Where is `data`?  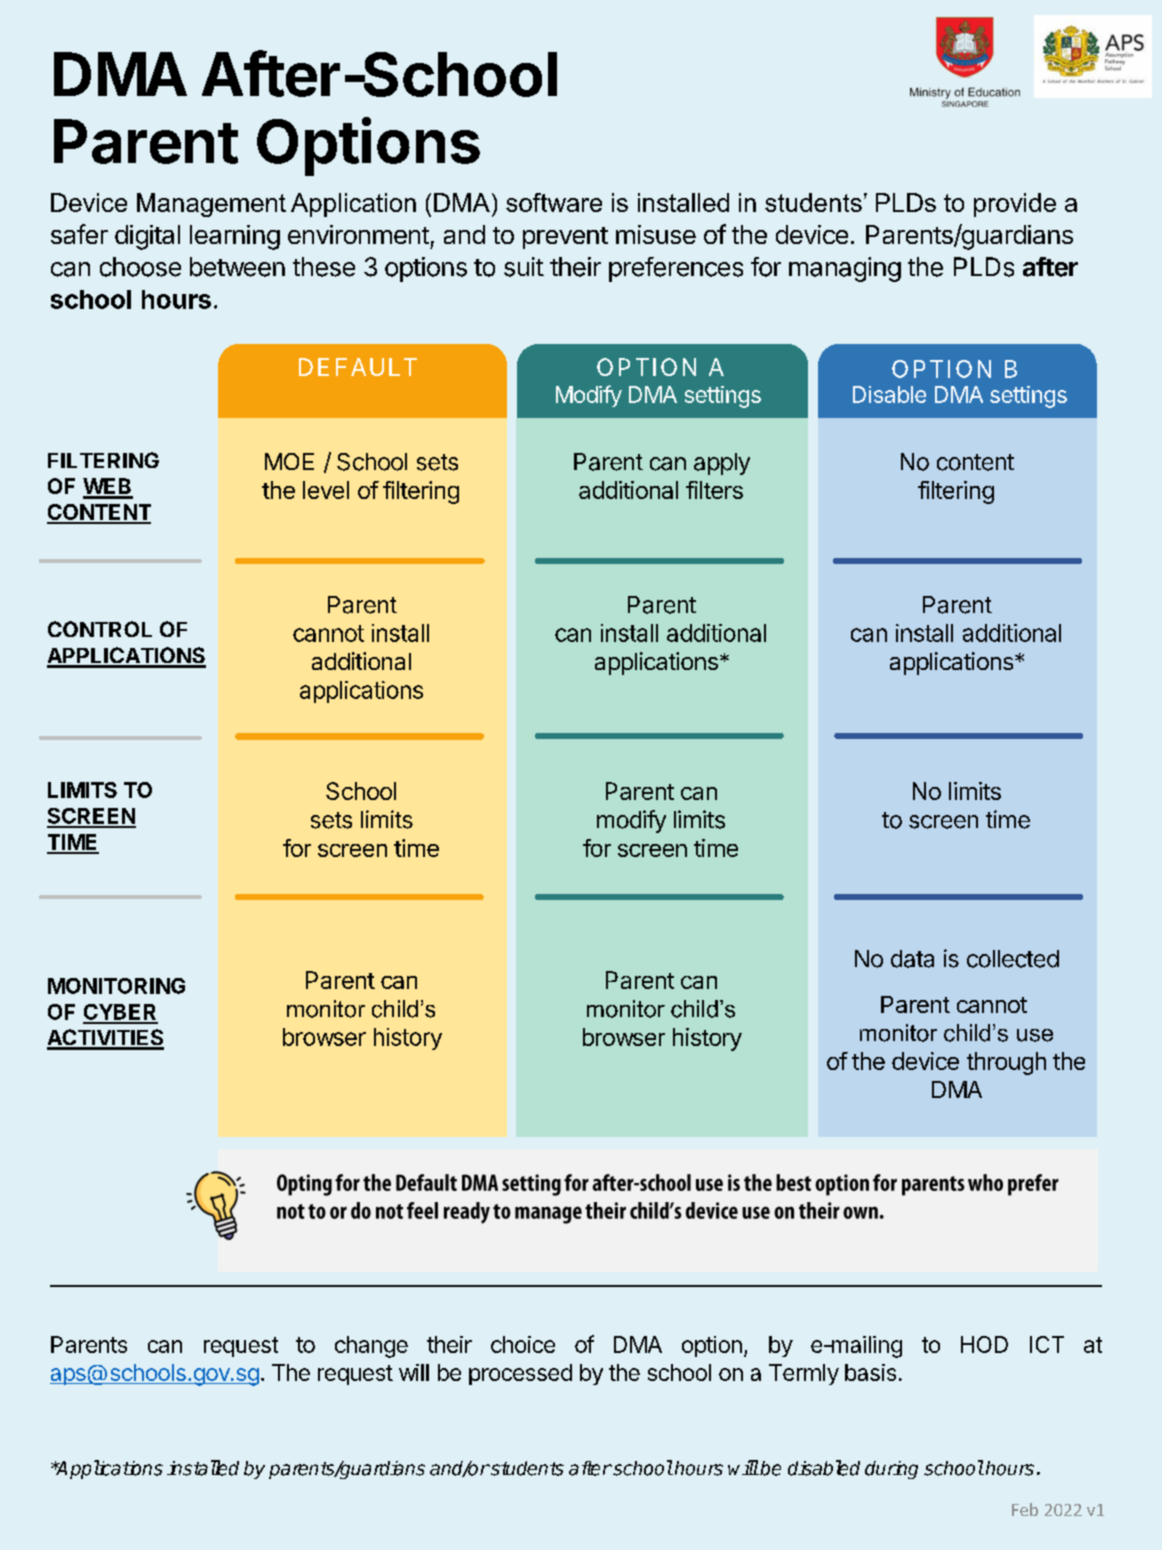
data is located at coordinates (912, 959).
